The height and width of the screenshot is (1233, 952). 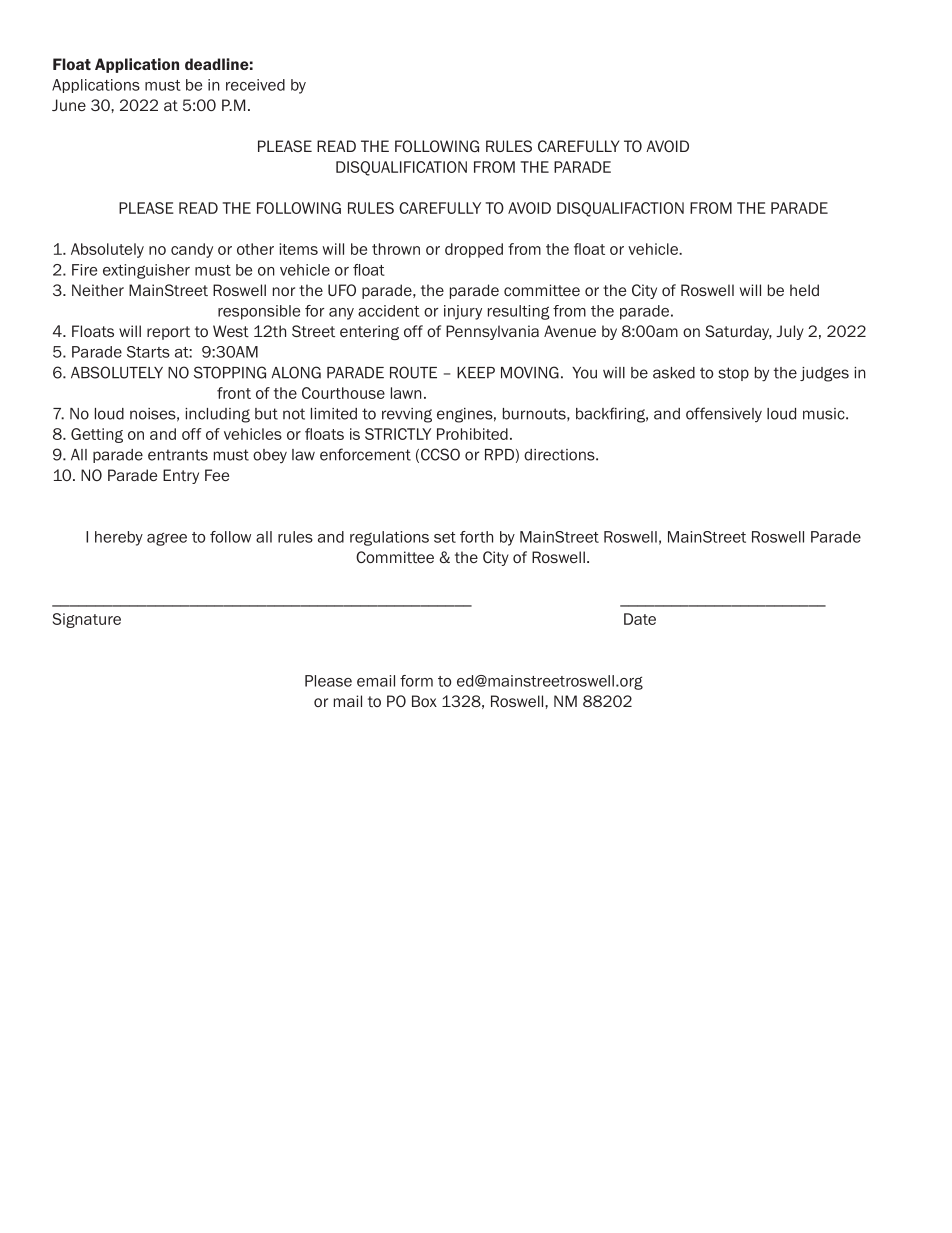 I want to click on dropped, so click(x=474, y=250).
